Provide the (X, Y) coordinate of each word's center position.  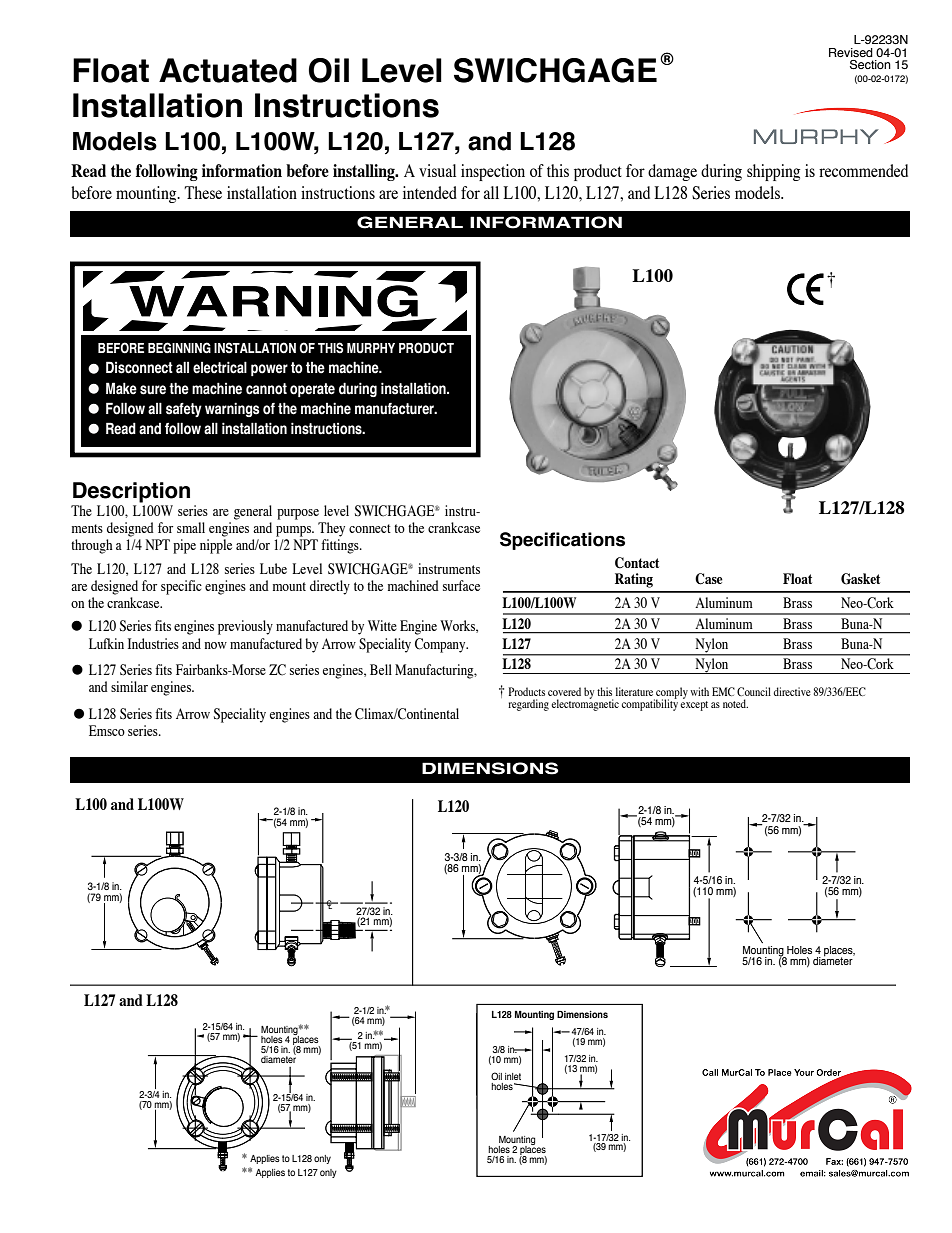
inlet (513, 1076)
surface (461, 585)
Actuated (228, 70)
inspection (493, 172)
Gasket (860, 579)
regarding (528, 705)
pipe (184, 546)
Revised (851, 52)
